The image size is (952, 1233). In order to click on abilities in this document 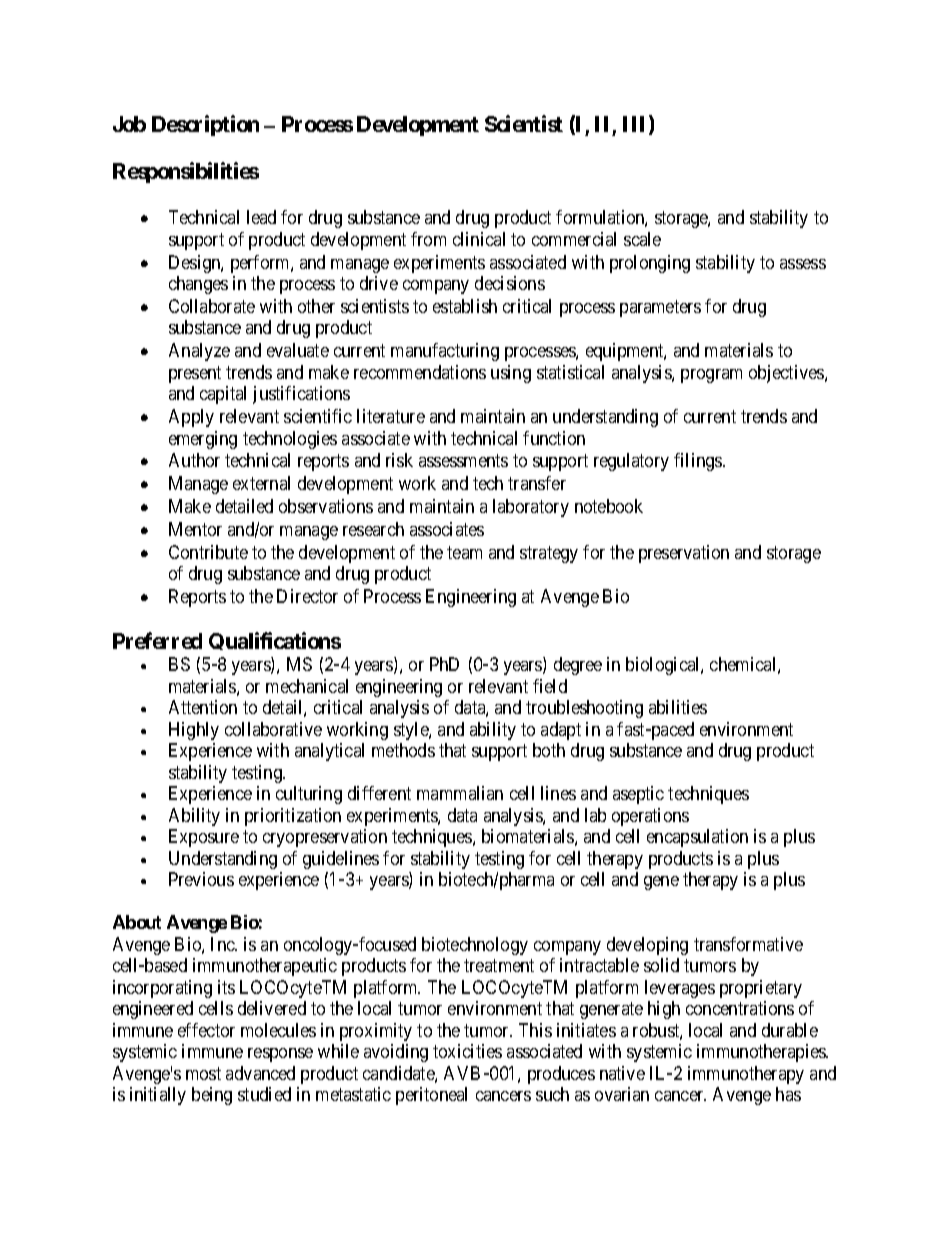, I will do `click(678, 707)`.
